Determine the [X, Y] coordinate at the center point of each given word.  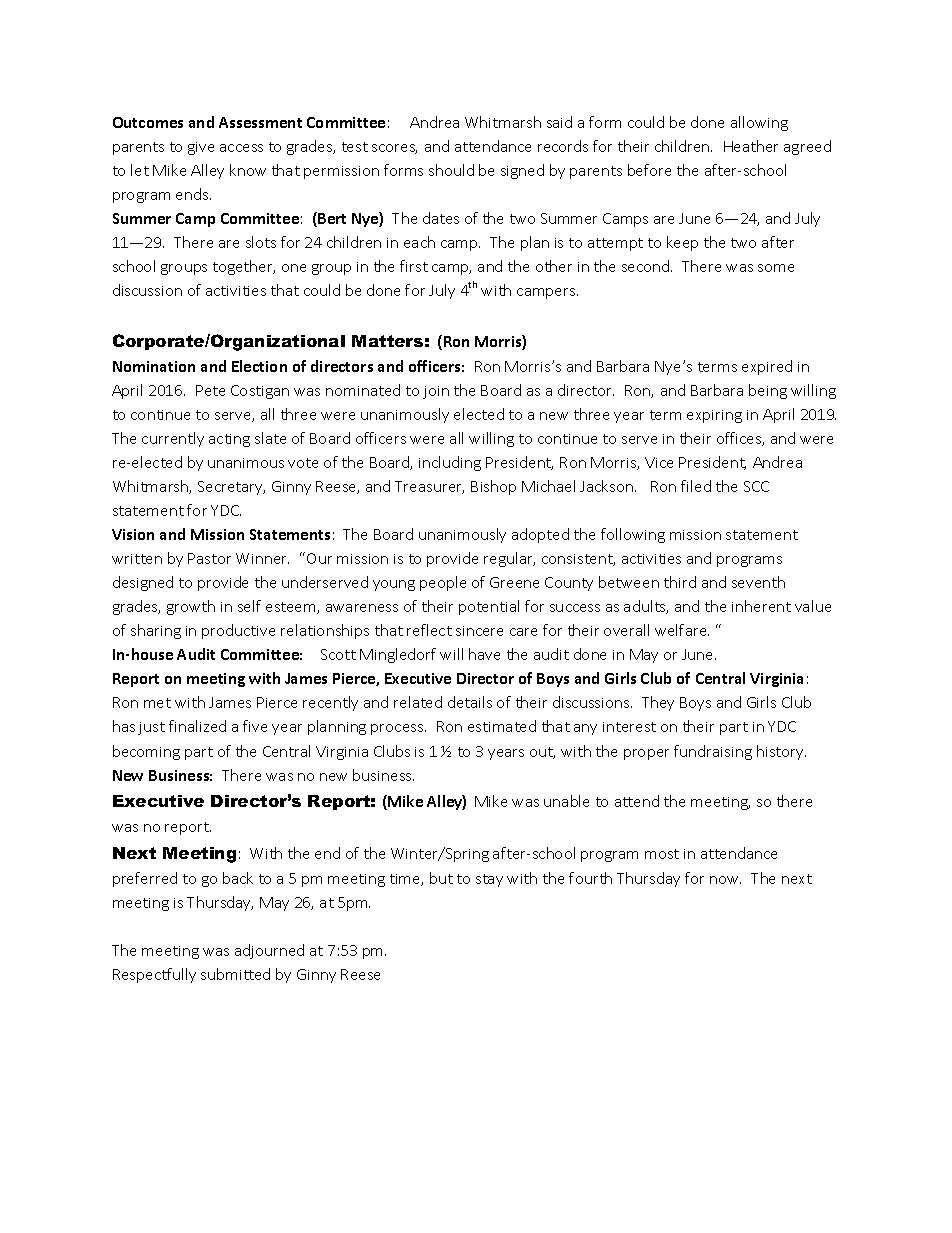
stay [489, 880]
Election [259, 366]
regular [509, 559]
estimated [502, 726]
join [436, 392]
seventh [758, 582]
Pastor [209, 558]
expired [767, 367]
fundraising [713, 752]
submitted [235, 974]
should [451, 170]
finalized [197, 726]
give [201, 148]
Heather [751, 146]
